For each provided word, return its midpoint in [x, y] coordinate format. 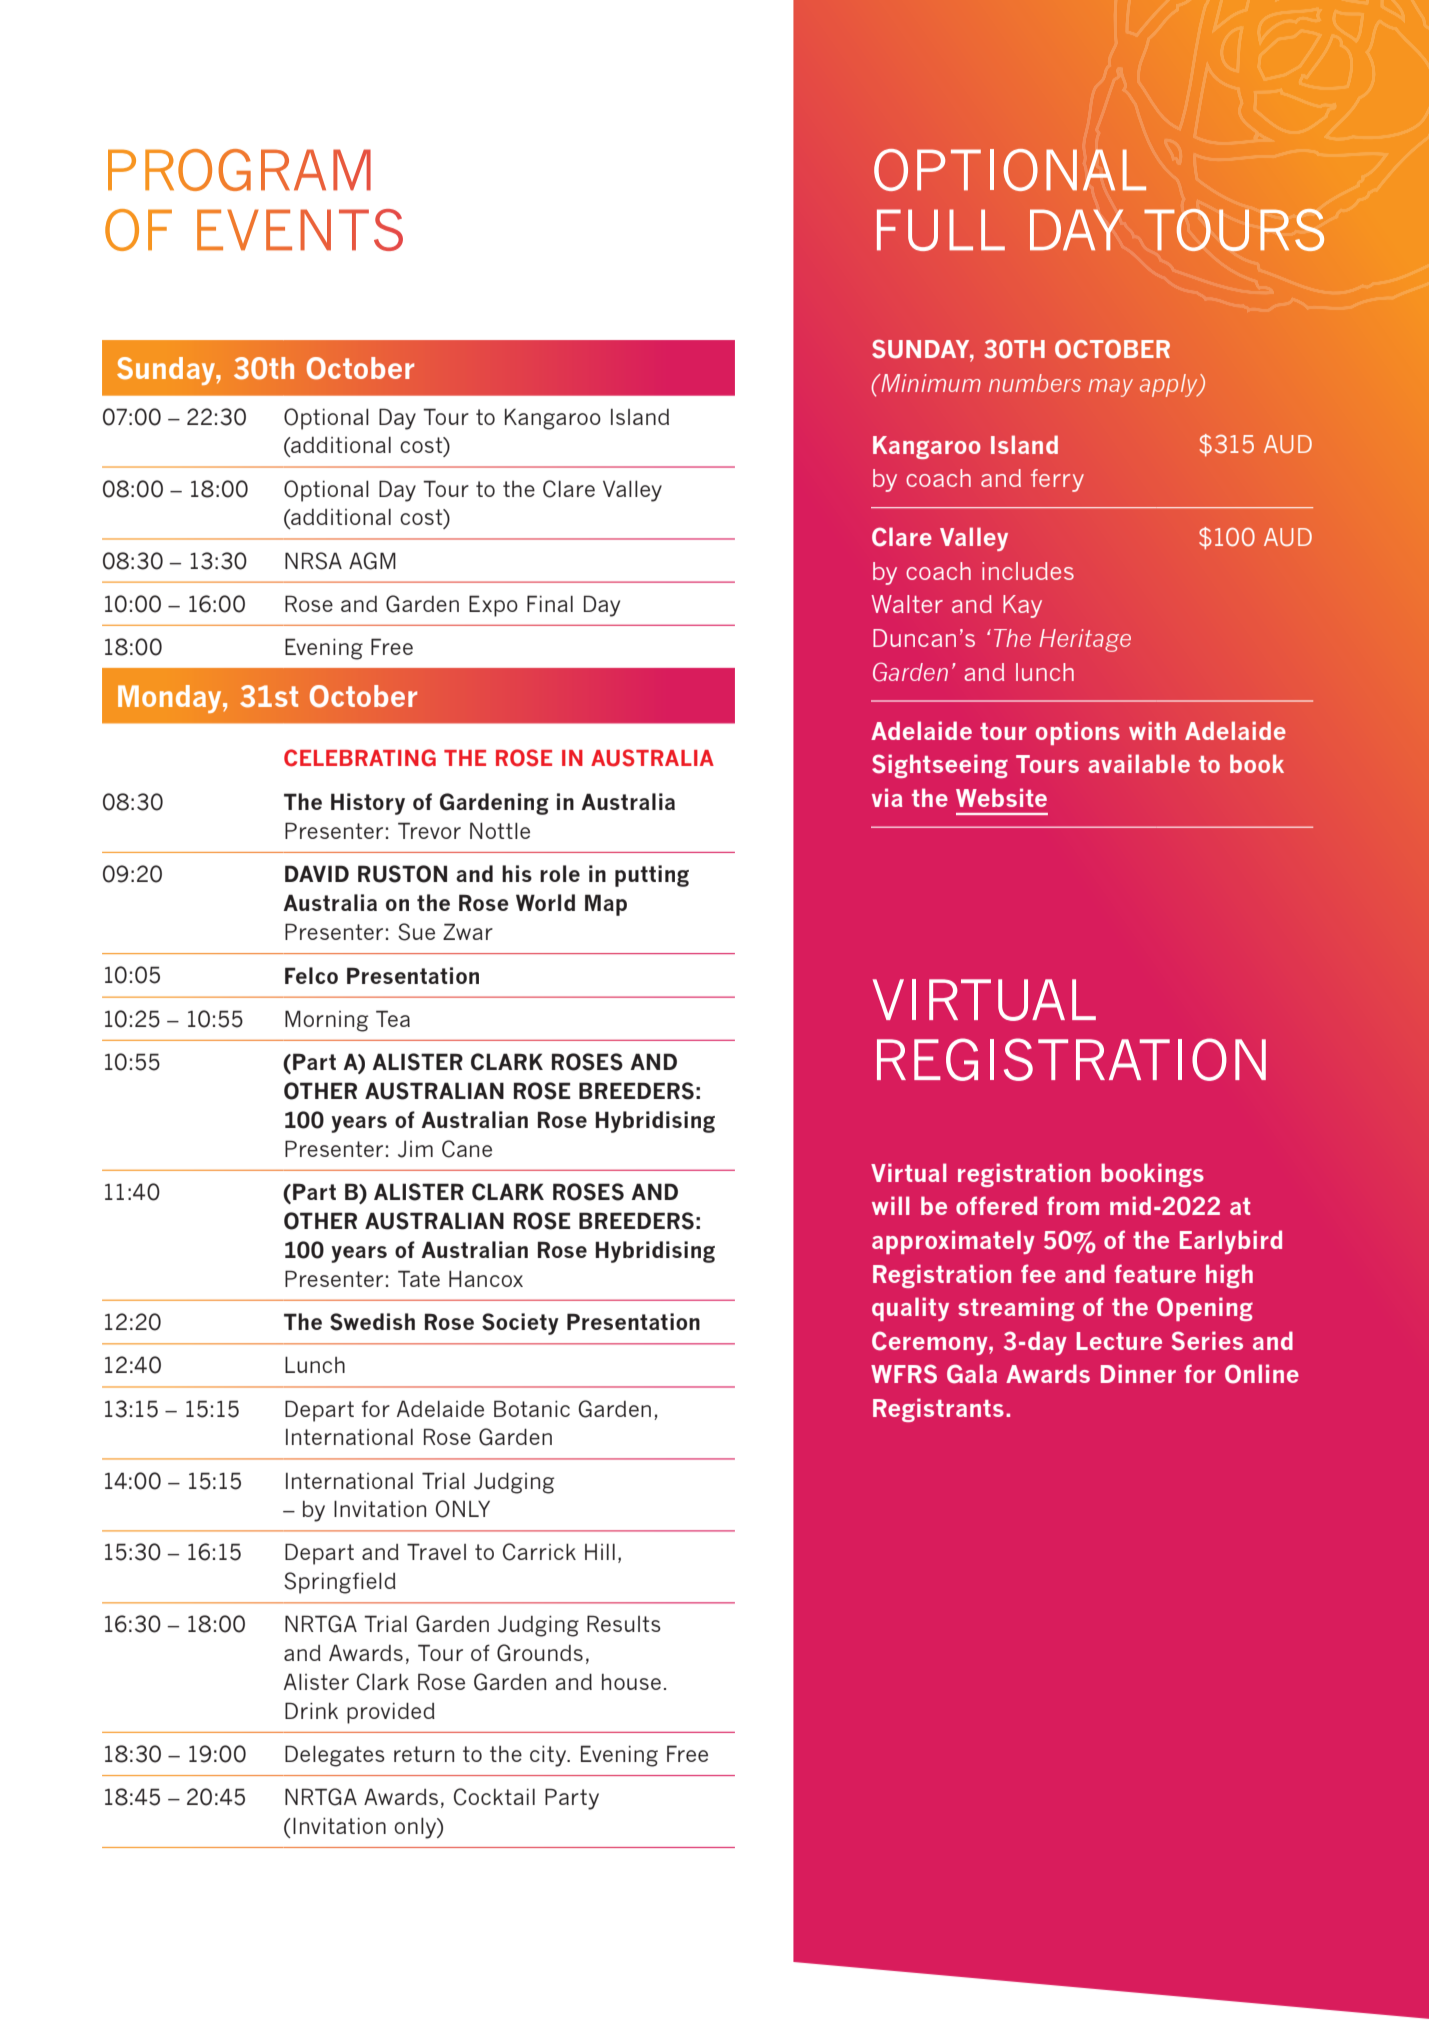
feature [1155, 1273]
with [1152, 730]
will [891, 1205]
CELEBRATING [360, 758]
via [887, 797]
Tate [419, 1278]
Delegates [335, 1756]
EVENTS [300, 230]
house [631, 1682]
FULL [941, 230]
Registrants [938, 1410]
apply [1170, 385]
